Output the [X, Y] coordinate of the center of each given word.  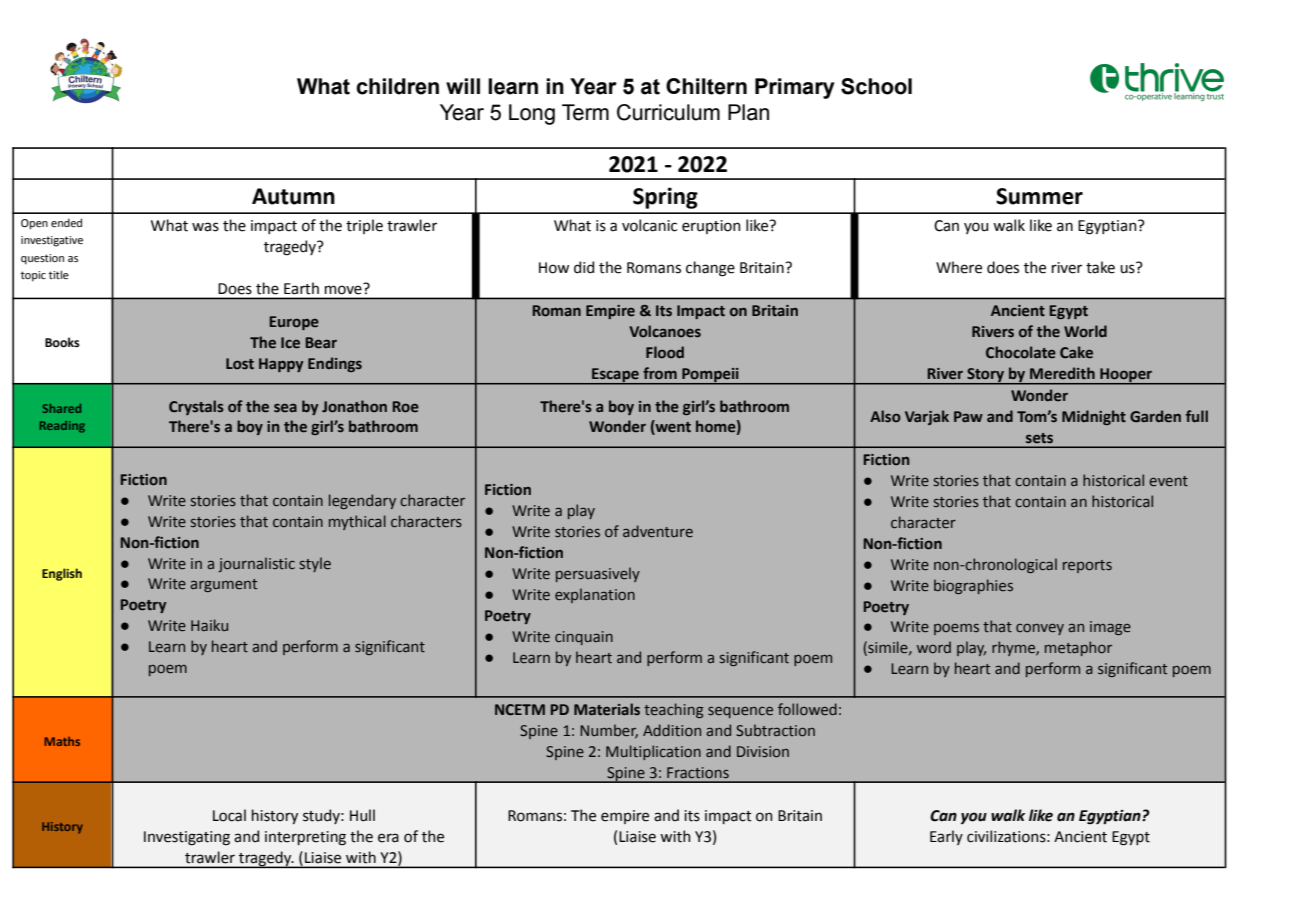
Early [946, 837]
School [876, 86]
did [584, 267]
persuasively [598, 574]
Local [229, 815]
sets [1039, 438]
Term [585, 112]
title [59, 274]
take [1100, 267]
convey [1040, 629]
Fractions [698, 772]
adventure [658, 531]
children [397, 86]
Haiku [209, 625]
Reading [62, 427]
